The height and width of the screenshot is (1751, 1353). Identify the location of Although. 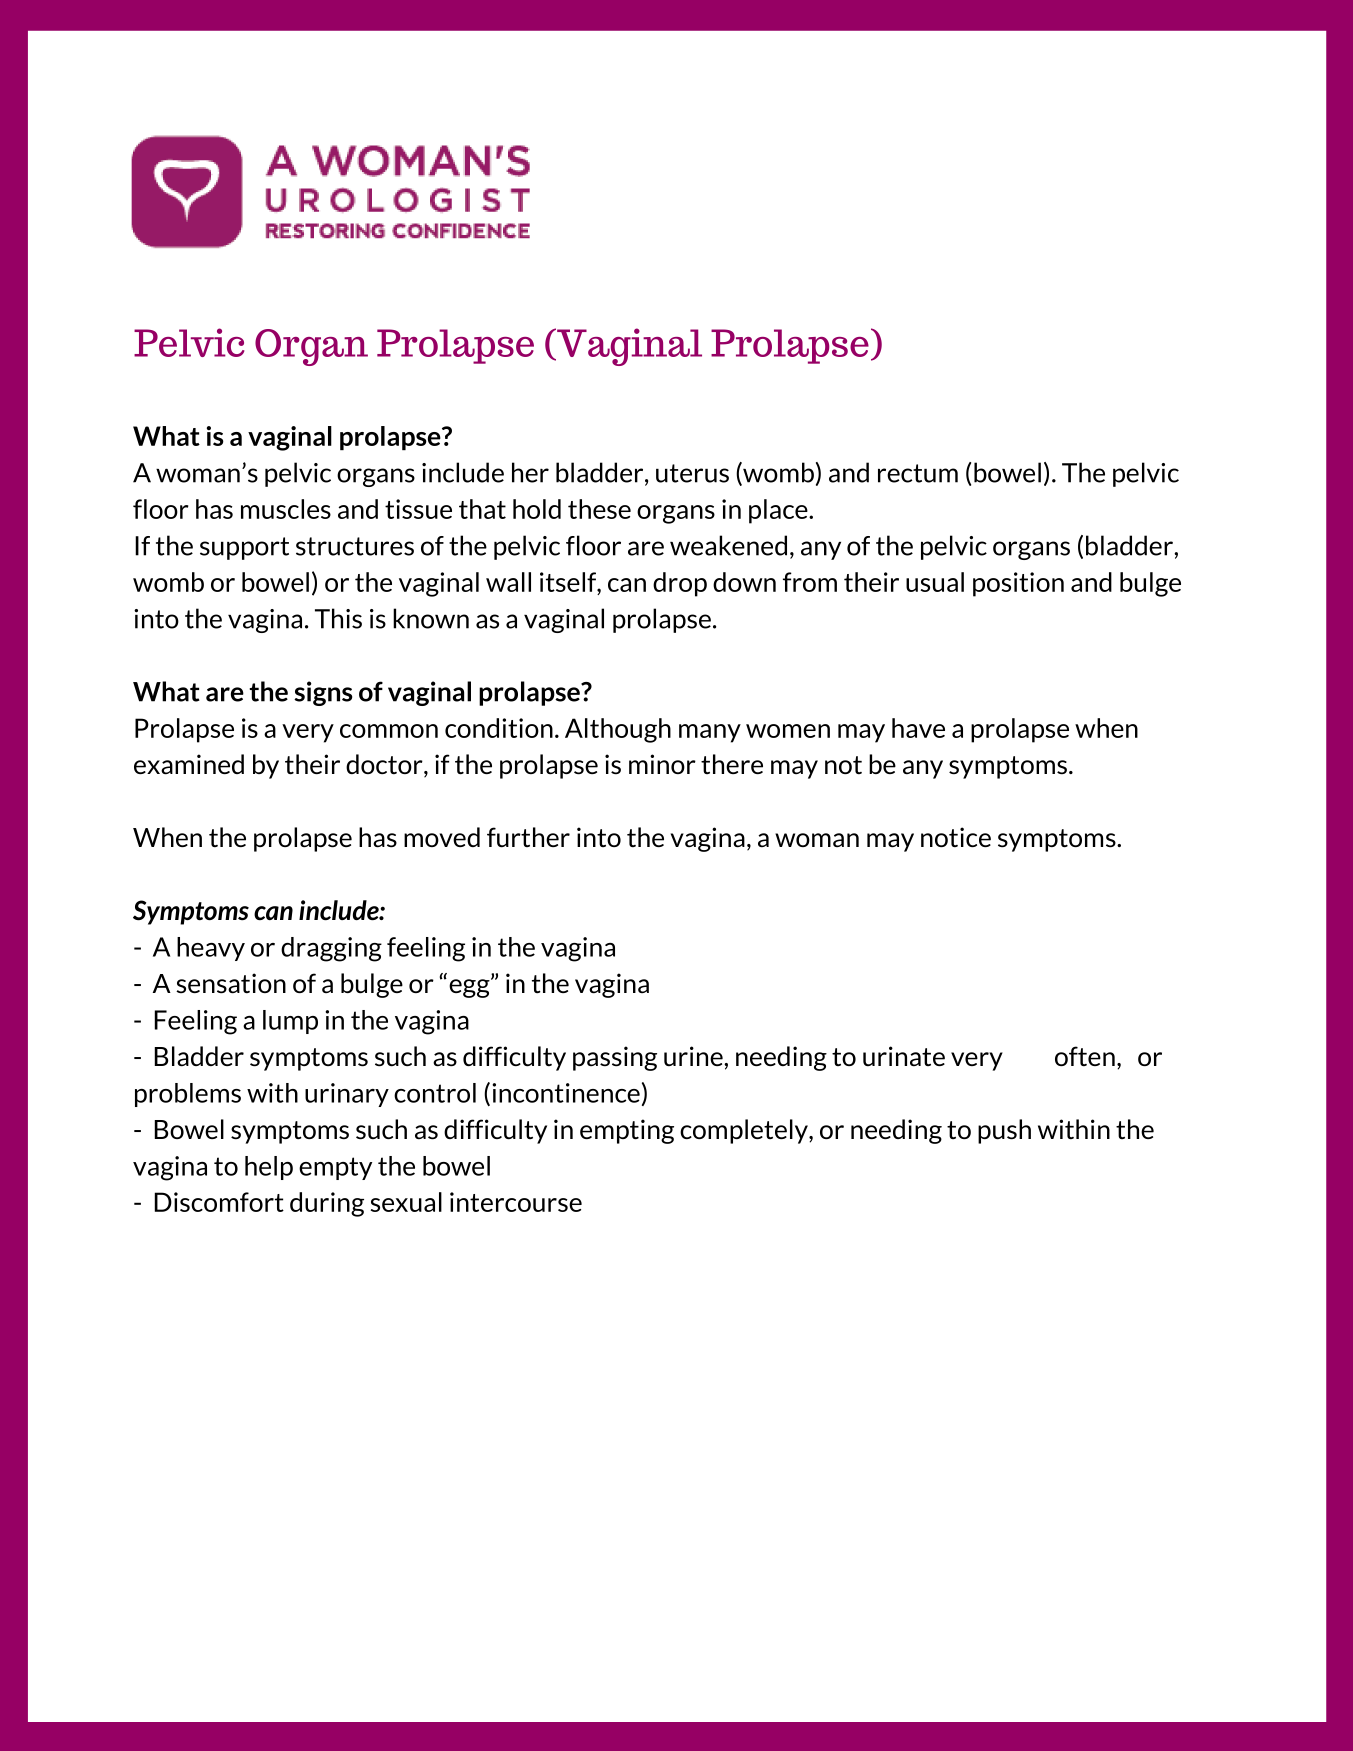
(618, 730).
